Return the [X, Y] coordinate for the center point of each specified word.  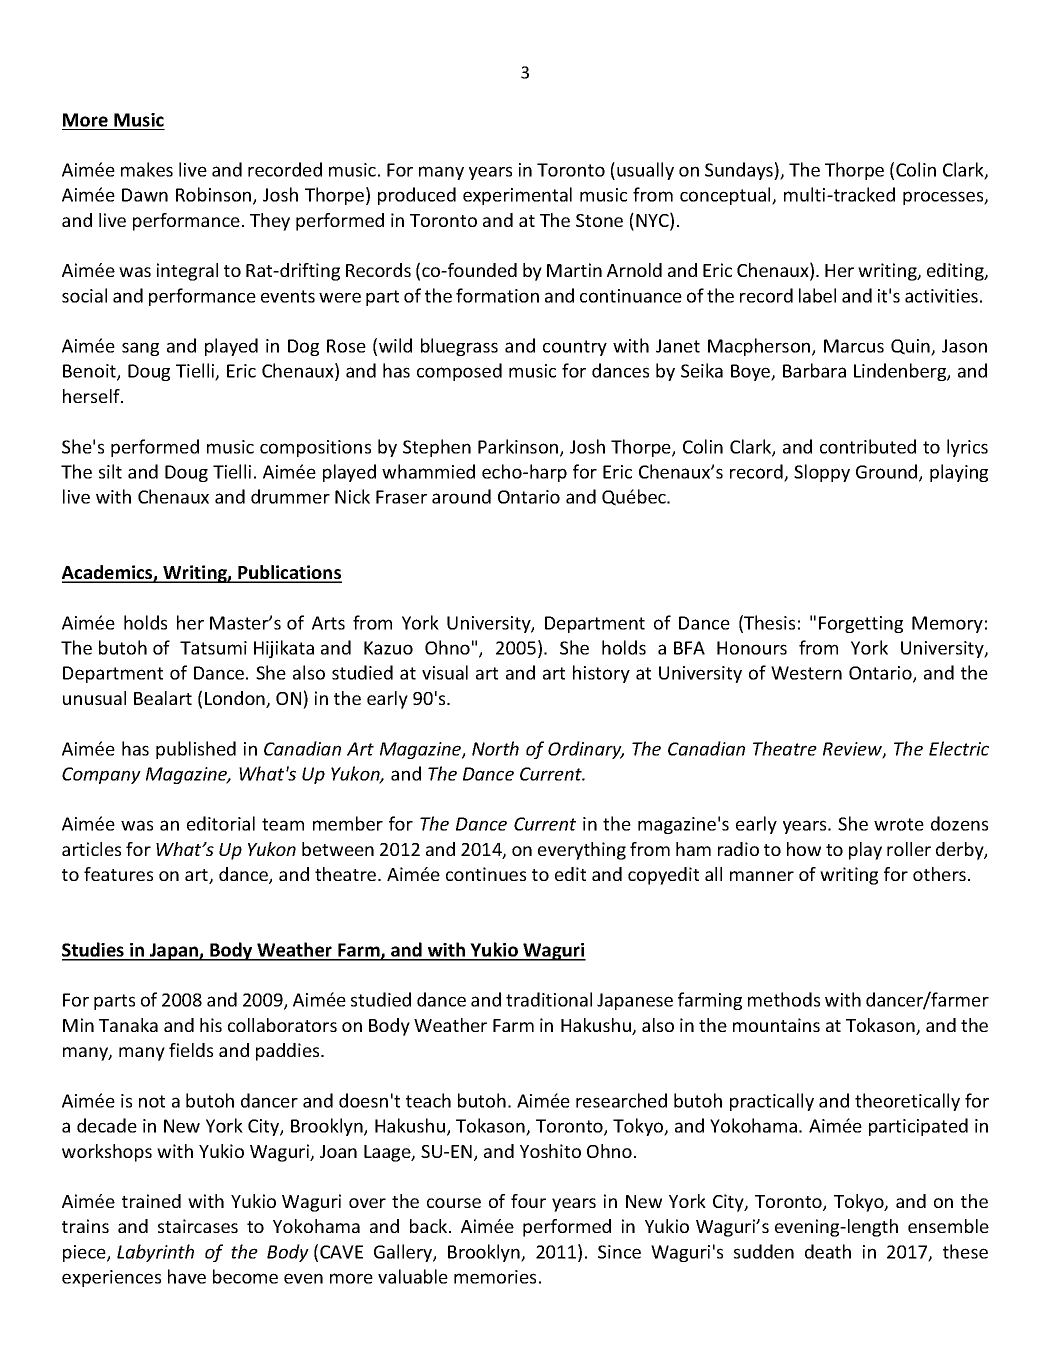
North [495, 748]
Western [806, 673]
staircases [198, 1226]
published [196, 750]
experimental [517, 196]
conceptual [726, 196]
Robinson [215, 196]
